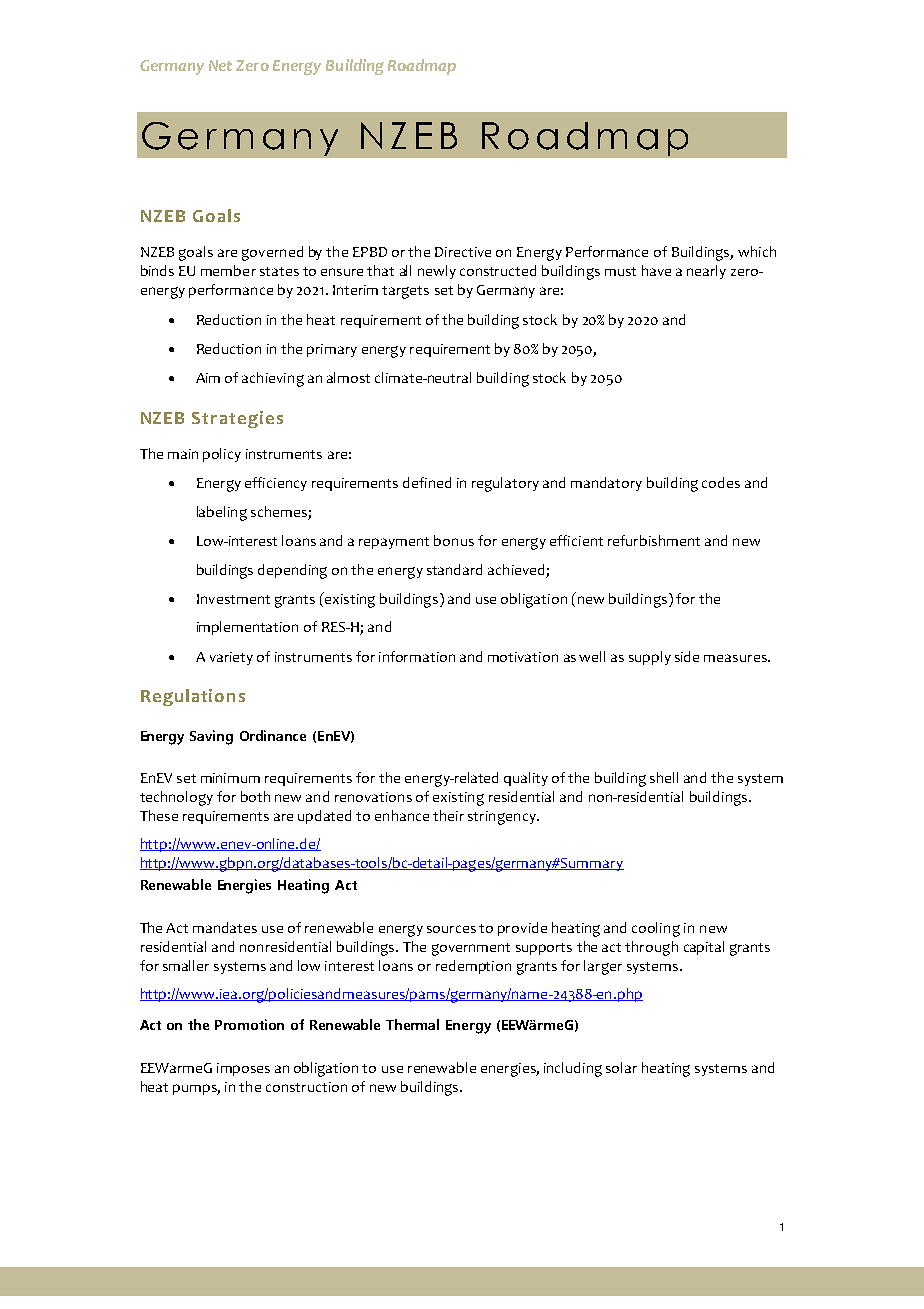 The image size is (924, 1309). Describe the element at coordinates (454, 569) in the page. I see `standard` at that location.
